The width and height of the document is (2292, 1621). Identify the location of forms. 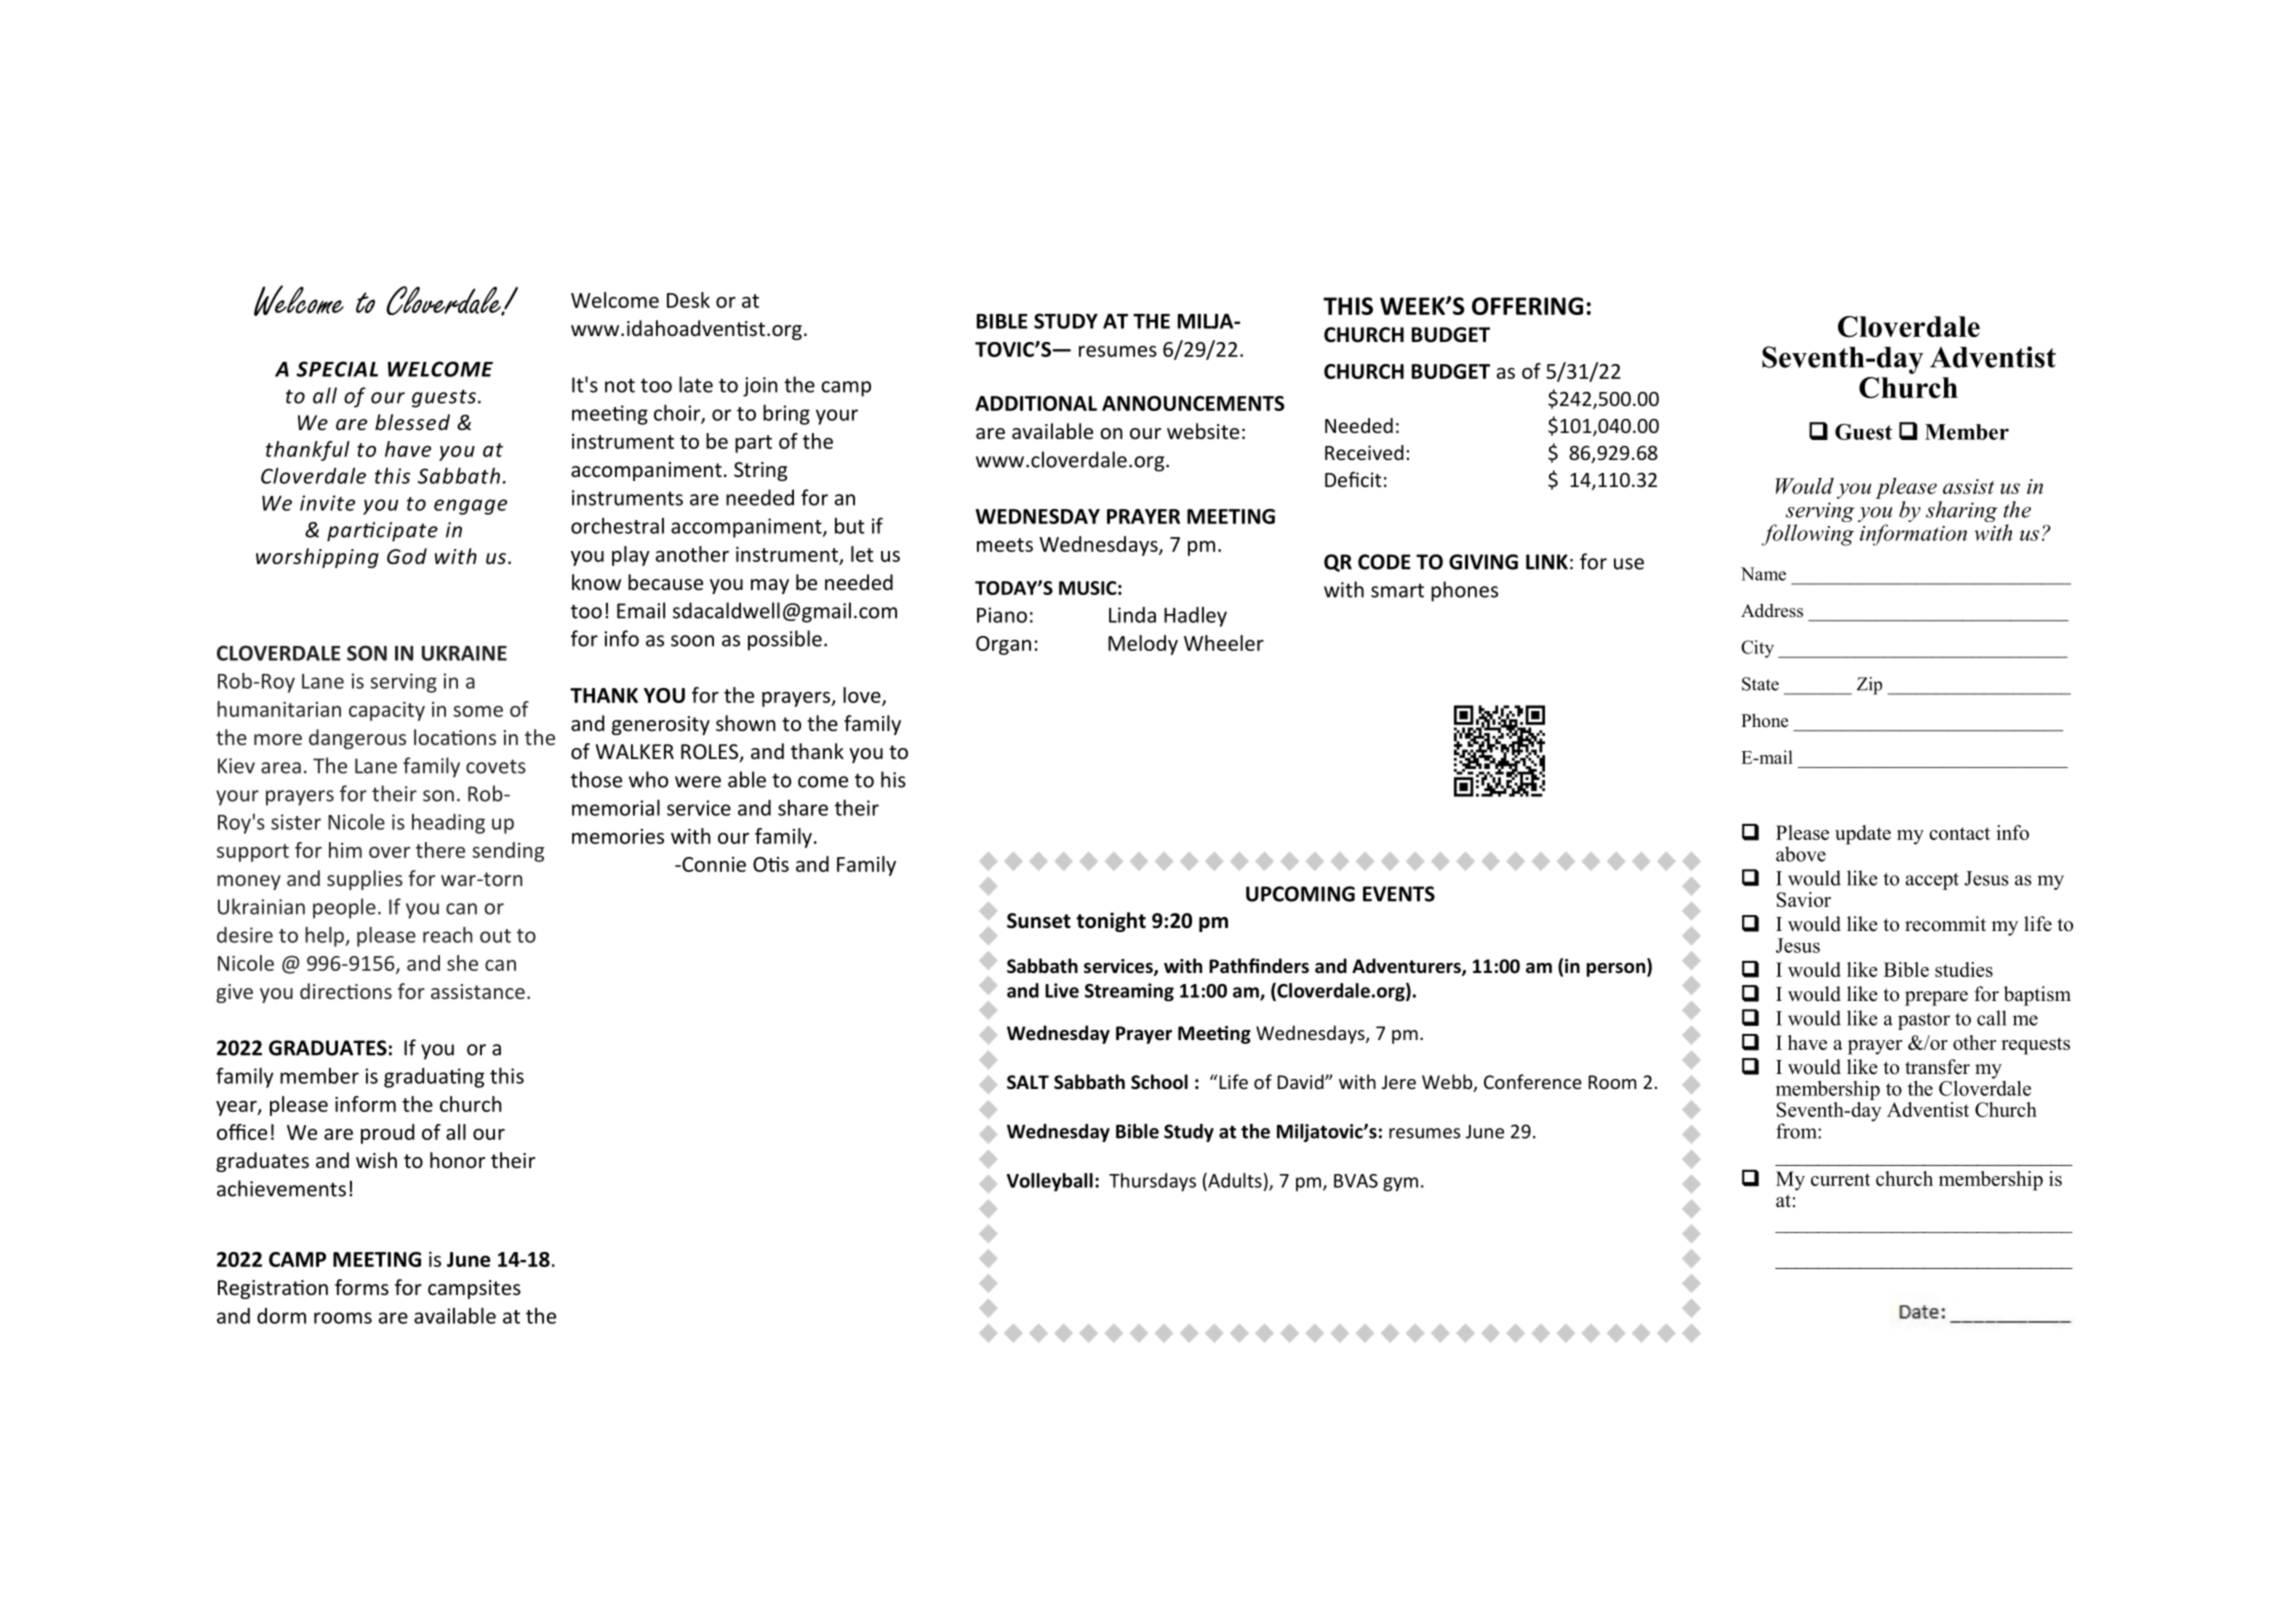
(362, 1287).
